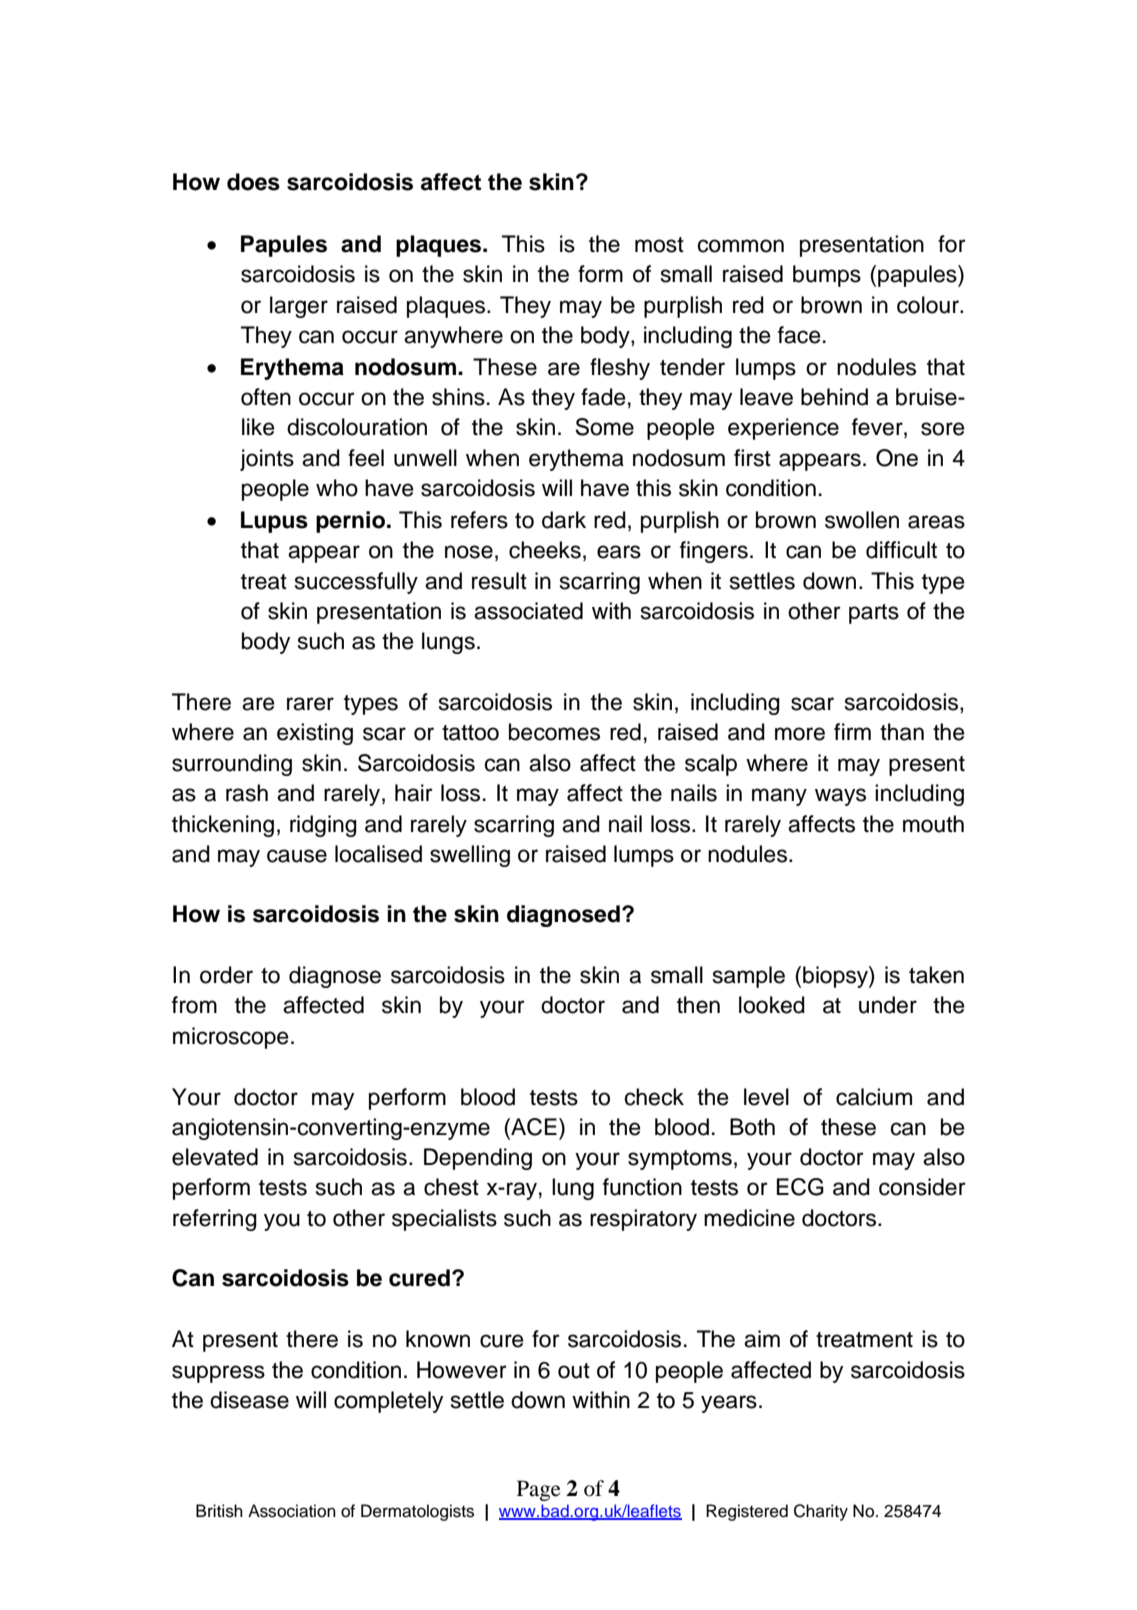 The width and height of the page is (1137, 1610). Describe the element at coordinates (659, 245) in the page. I see `most` at that location.
